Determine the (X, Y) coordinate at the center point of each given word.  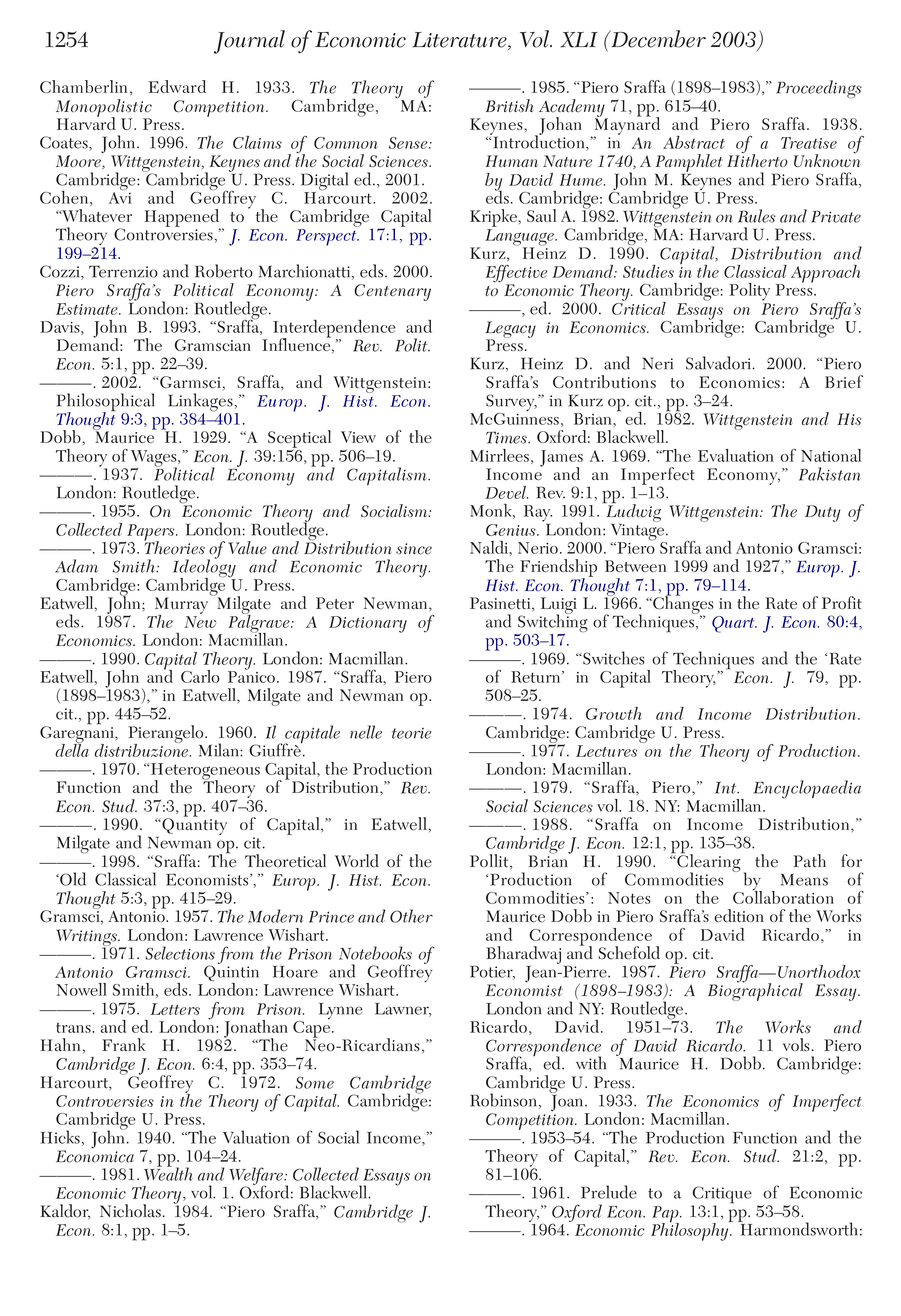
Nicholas (130, 1211)
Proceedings (819, 89)
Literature (461, 41)
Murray (181, 606)
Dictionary (368, 624)
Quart (734, 624)
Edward (177, 86)
